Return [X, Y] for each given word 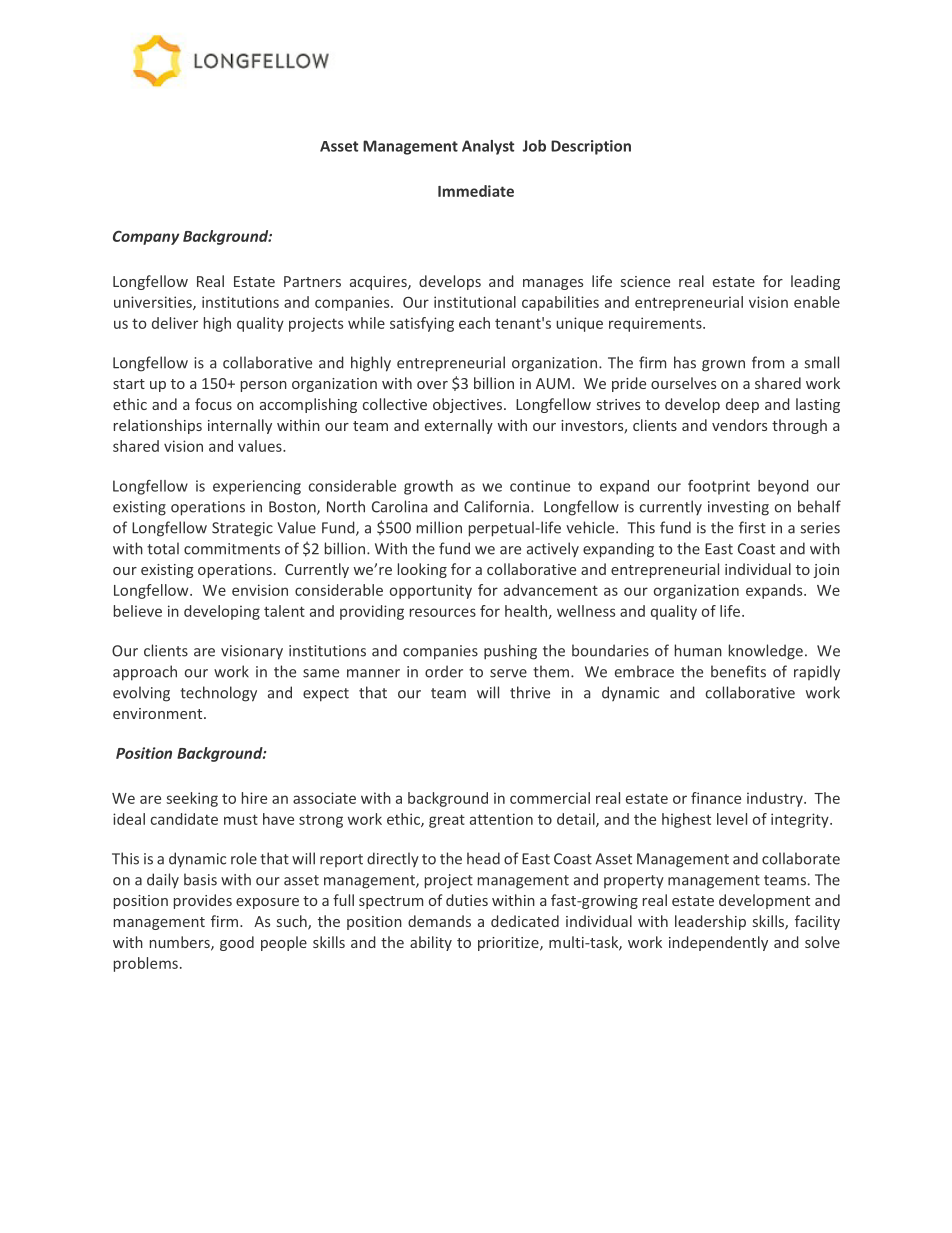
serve [508, 673]
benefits [738, 671]
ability [431, 943]
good [237, 943]
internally [240, 426]
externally [459, 426]
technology [218, 694]
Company [146, 237]
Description [591, 147]
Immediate [476, 191]
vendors [739, 425]
